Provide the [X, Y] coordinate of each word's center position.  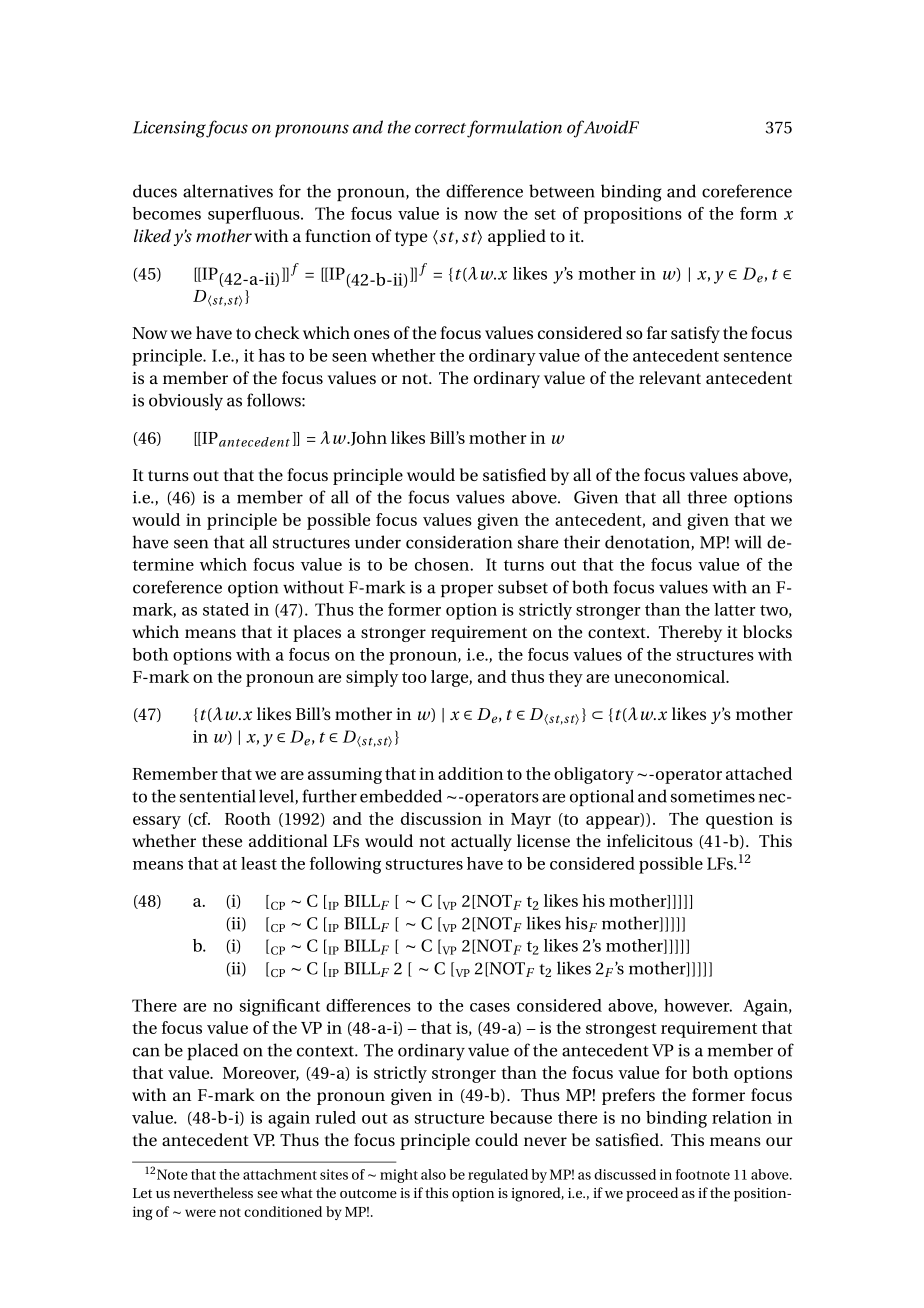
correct [440, 128]
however [698, 1005]
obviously [186, 402]
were [200, 1213]
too [414, 677]
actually [481, 842]
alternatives [228, 191]
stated [226, 609]
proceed [652, 1194]
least [259, 863]
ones [372, 334]
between [562, 191]
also [433, 1174]
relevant [670, 377]
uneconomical [670, 676]
